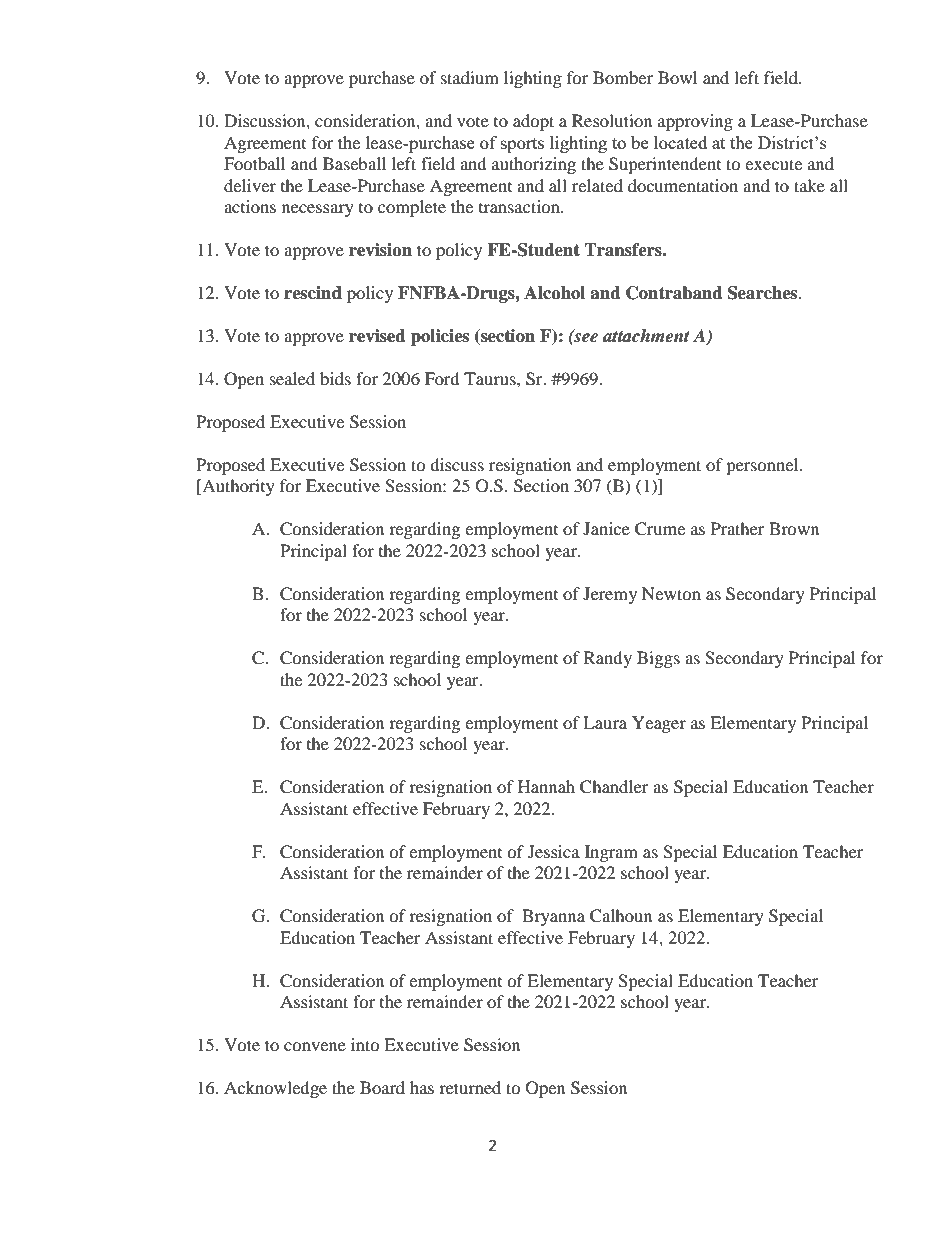  I want to click on returned, so click(470, 1087).
